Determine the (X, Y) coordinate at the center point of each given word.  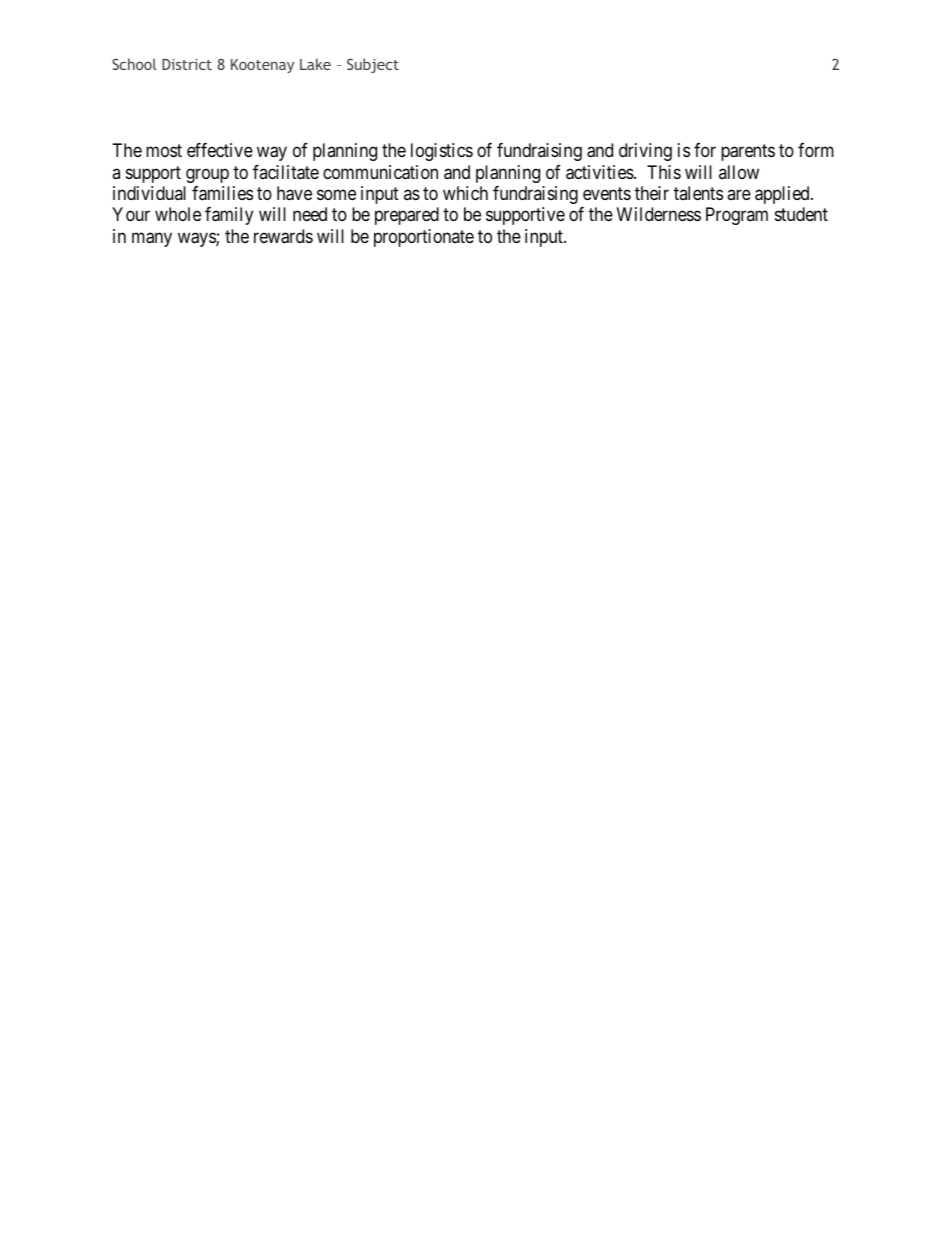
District (187, 64)
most (164, 150)
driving (645, 152)
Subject (373, 65)
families (222, 193)
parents (748, 152)
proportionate (424, 238)
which (465, 193)
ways (197, 239)
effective (220, 150)
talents (698, 193)
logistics (442, 152)
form (816, 150)
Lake (315, 64)
